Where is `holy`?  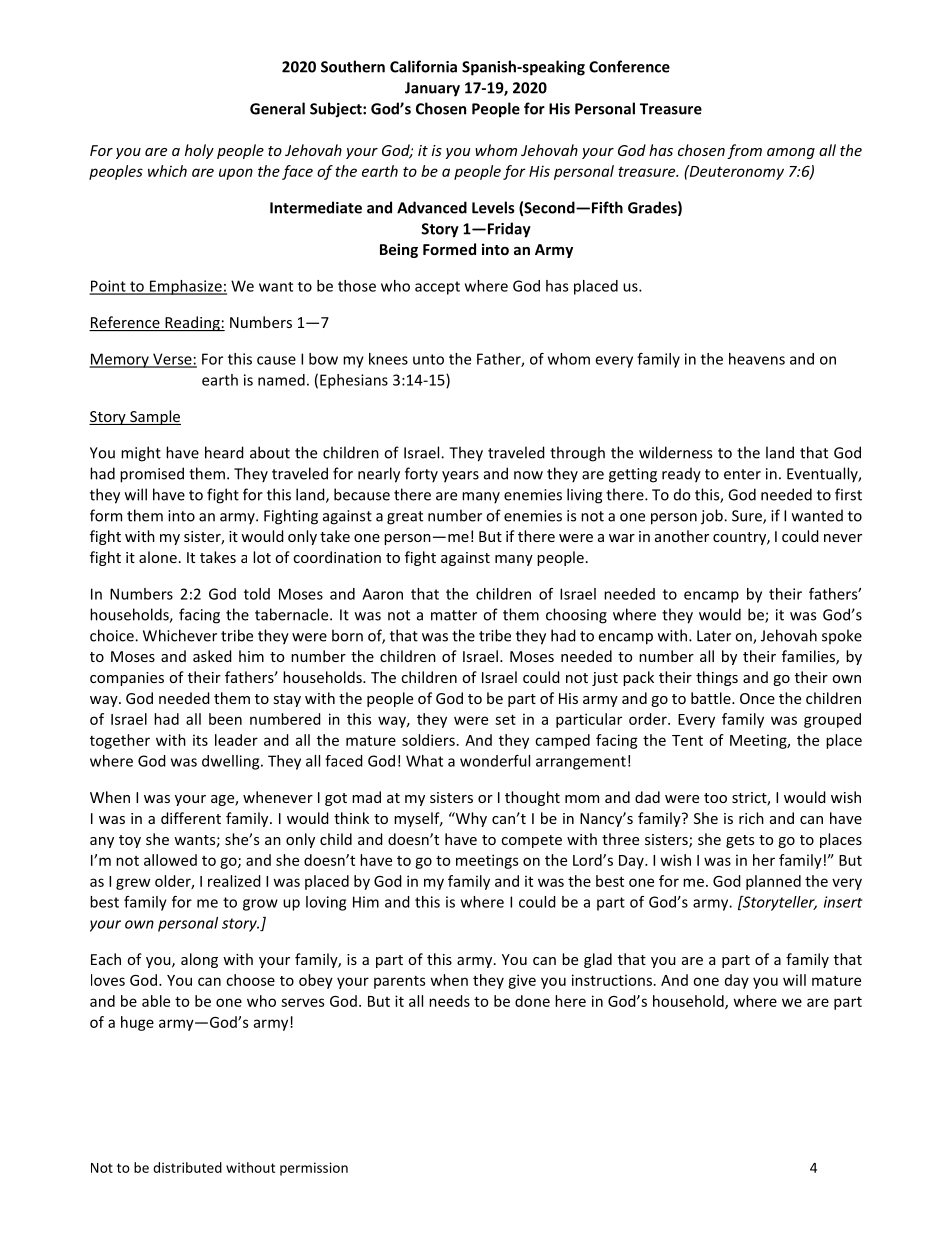 holy is located at coordinates (199, 151).
